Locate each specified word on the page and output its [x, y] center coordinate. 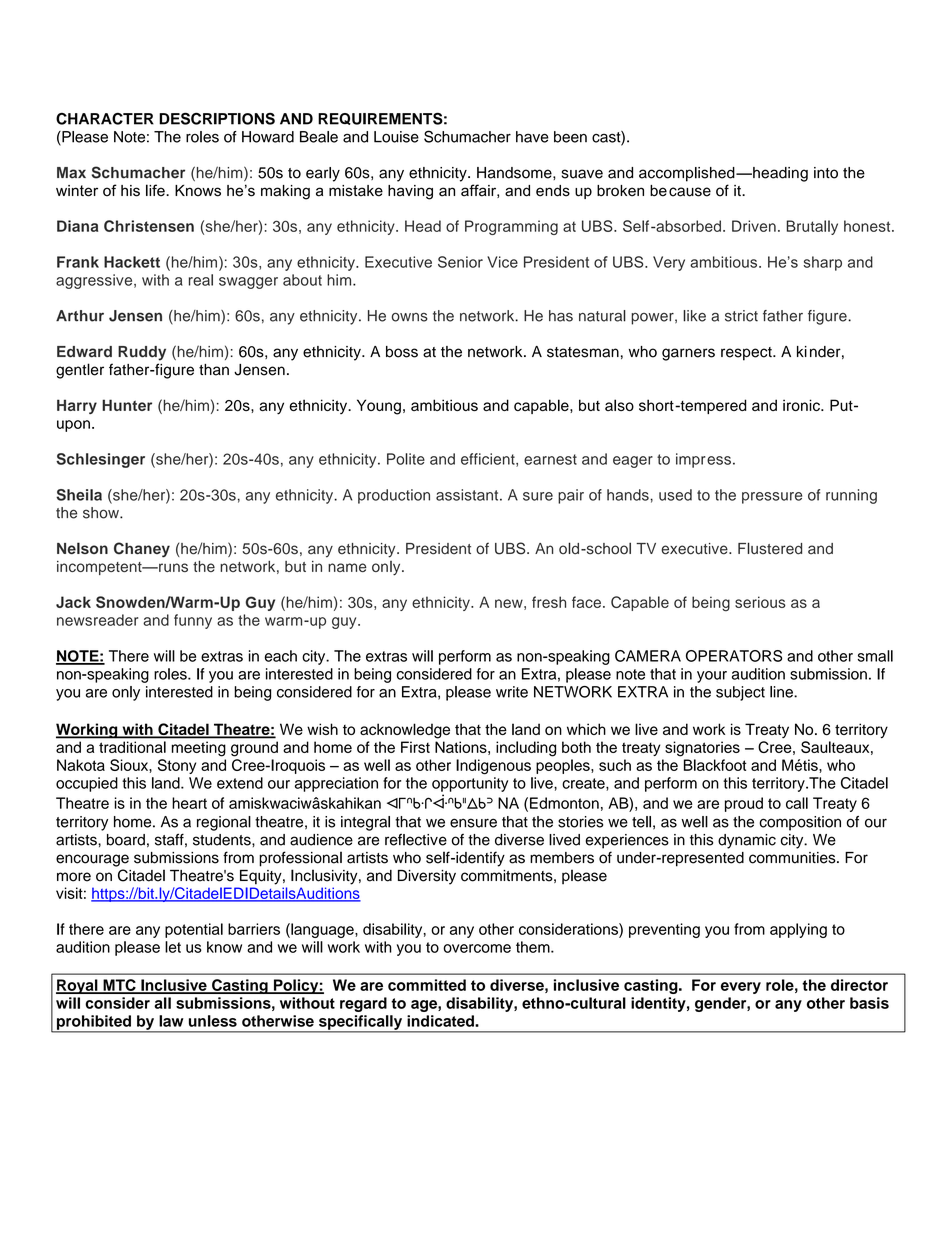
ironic [802, 405]
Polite [406, 459]
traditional [132, 747]
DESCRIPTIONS [217, 119]
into [826, 173]
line [782, 692]
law [171, 1021]
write [512, 692]
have [532, 137]
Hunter [127, 405]
